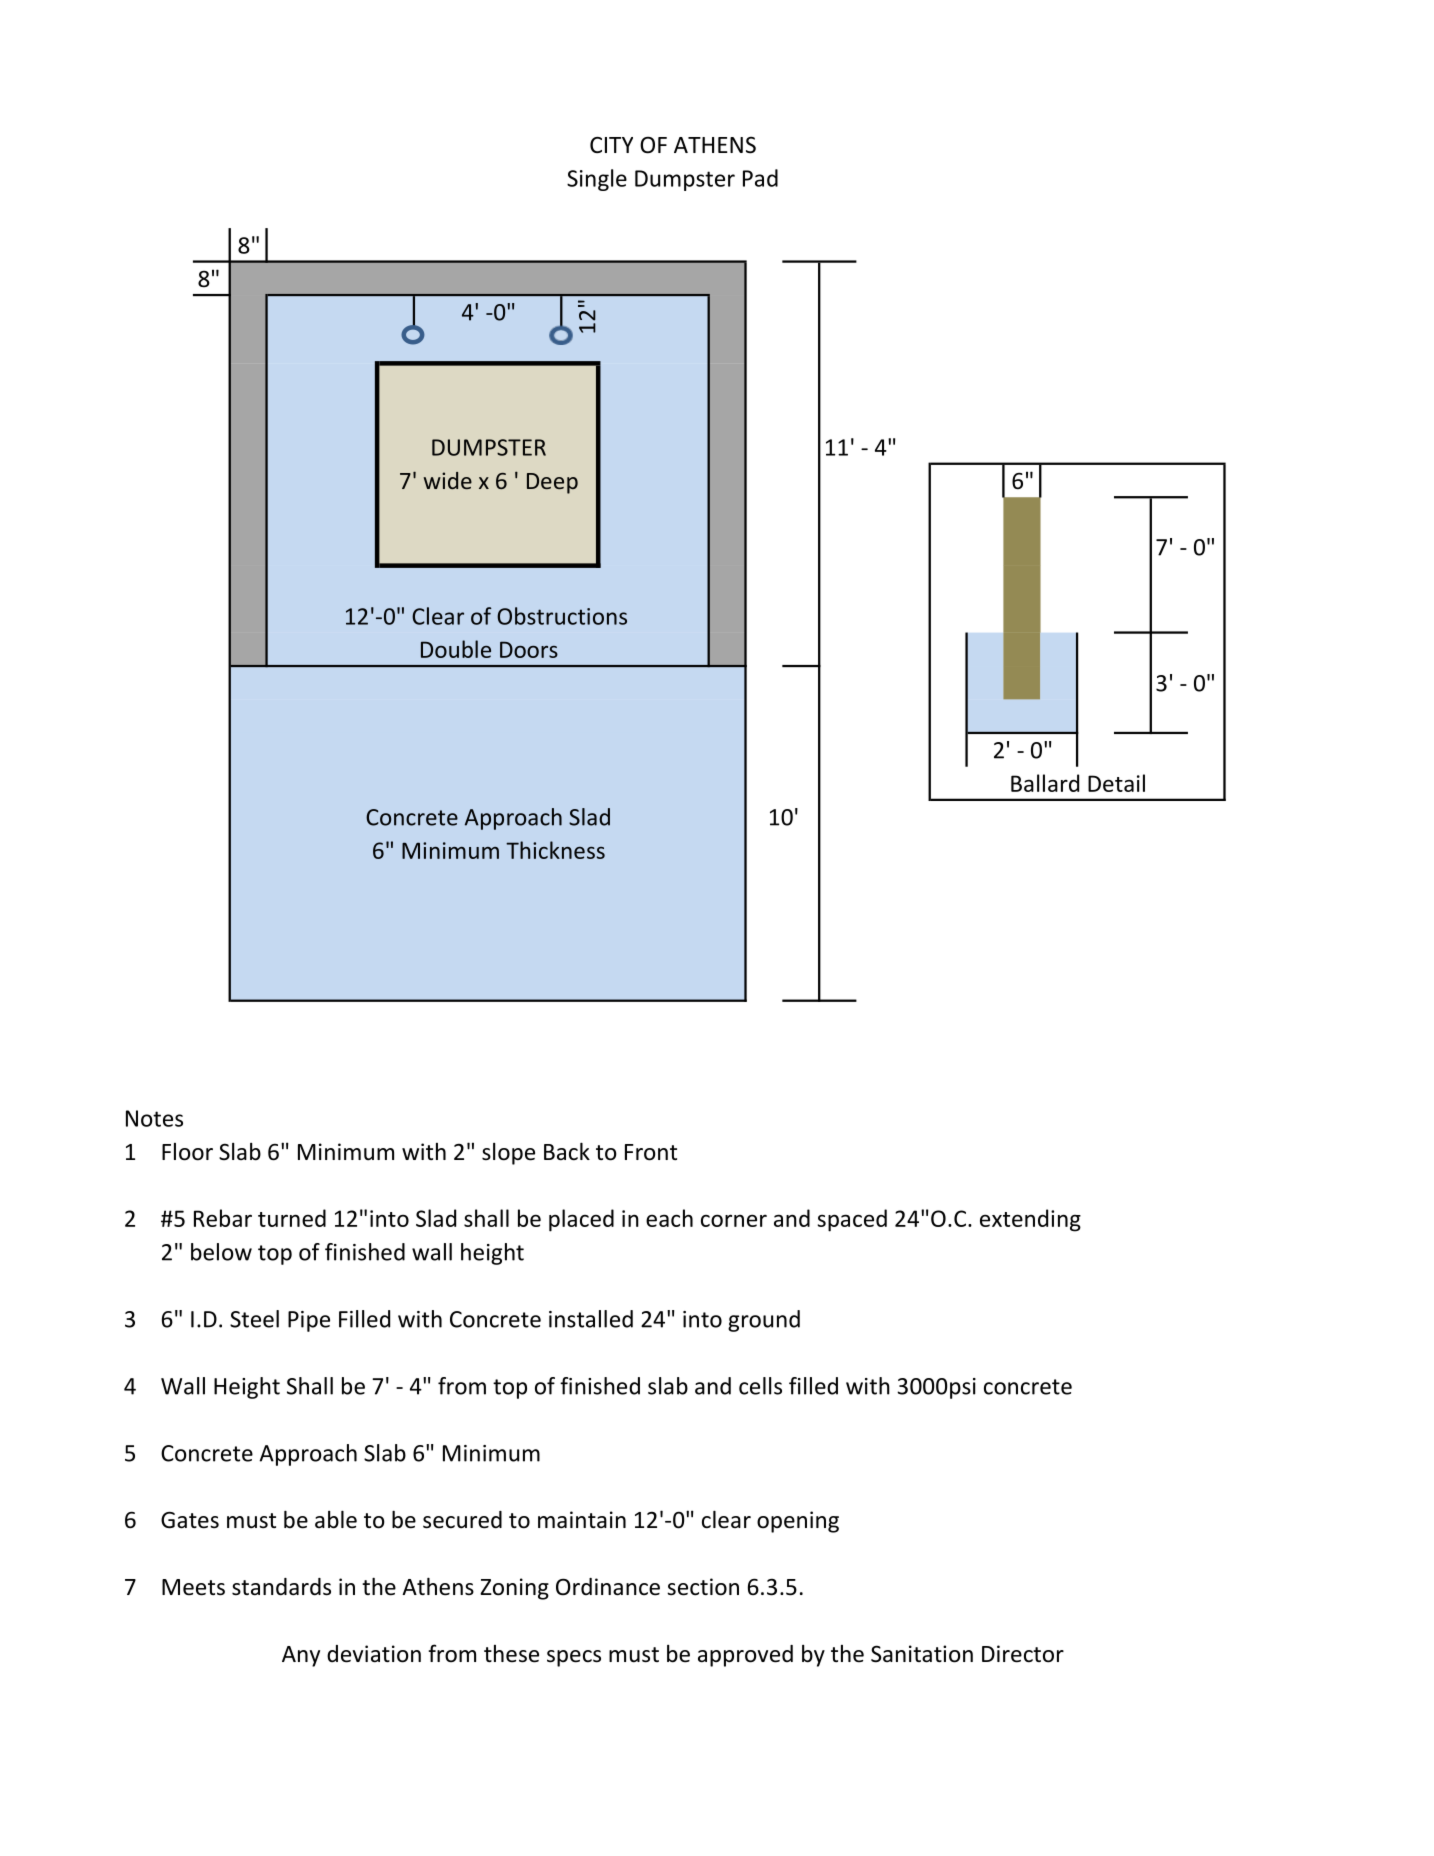 The width and height of the screenshot is (1434, 1856). I want to click on extending, so click(1030, 1220).
